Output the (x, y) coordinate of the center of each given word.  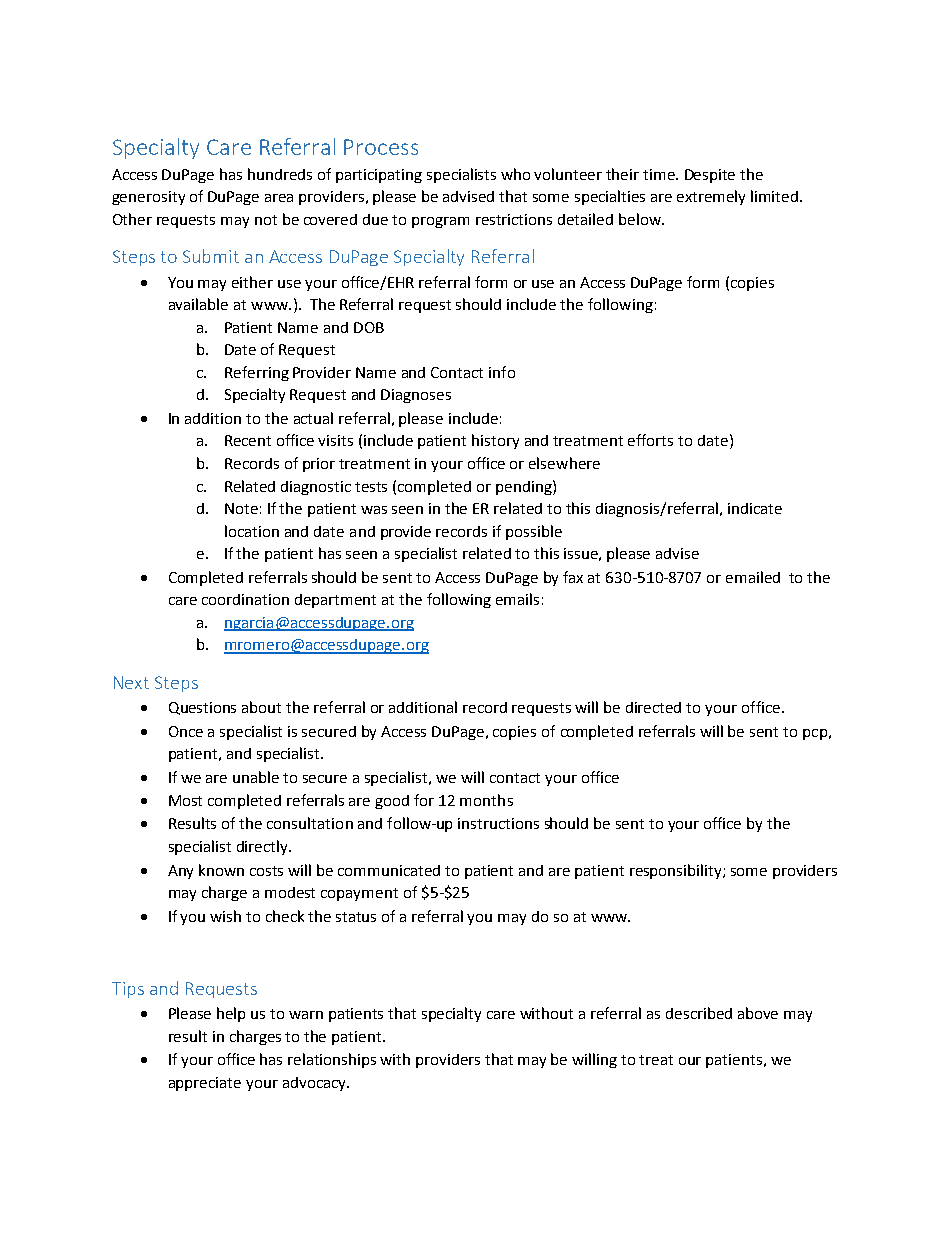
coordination (245, 599)
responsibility (677, 871)
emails (517, 599)
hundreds (280, 174)
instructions (498, 823)
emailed (753, 577)
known (221, 870)
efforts (650, 440)
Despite (710, 176)
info (502, 372)
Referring (257, 373)
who (515, 174)
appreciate (205, 1084)
